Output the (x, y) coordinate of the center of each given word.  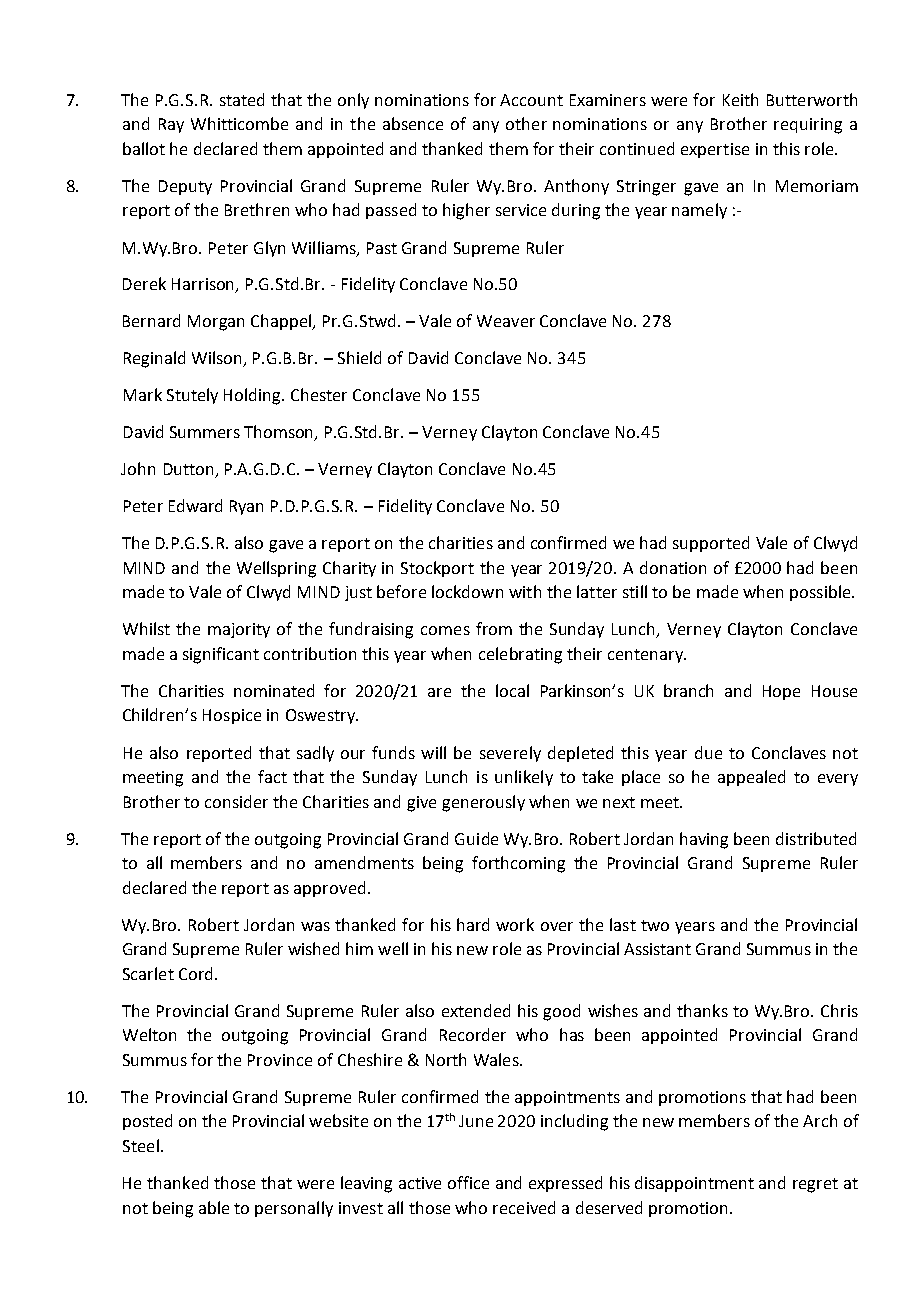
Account (531, 100)
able (214, 1207)
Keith (740, 99)
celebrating (520, 655)
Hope (781, 692)
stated (242, 99)
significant (221, 655)
